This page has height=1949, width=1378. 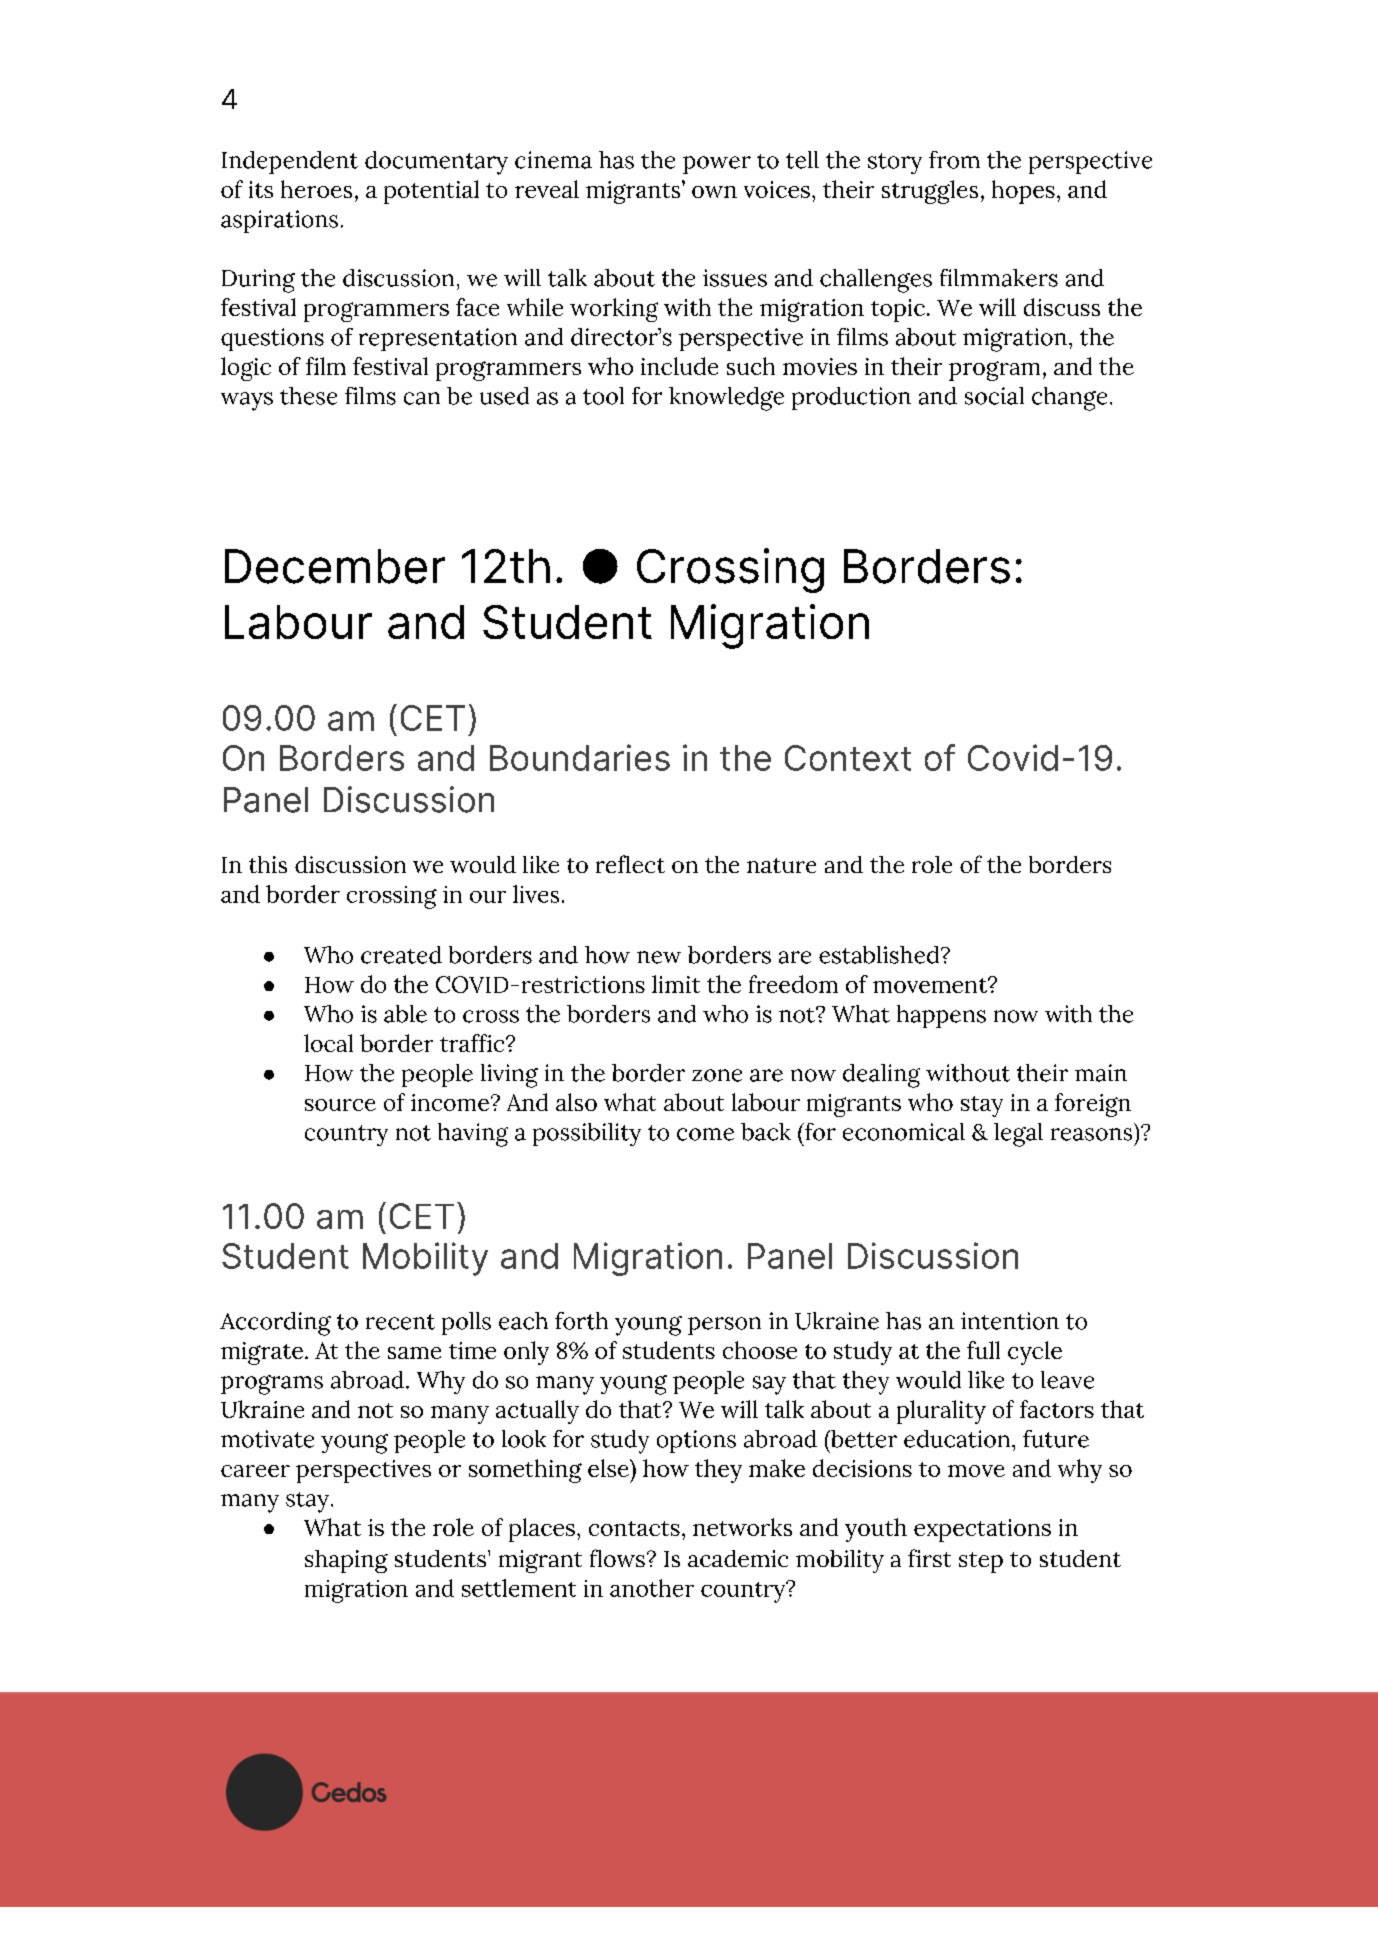 I want to click on Boundaries, so click(x=580, y=757).
